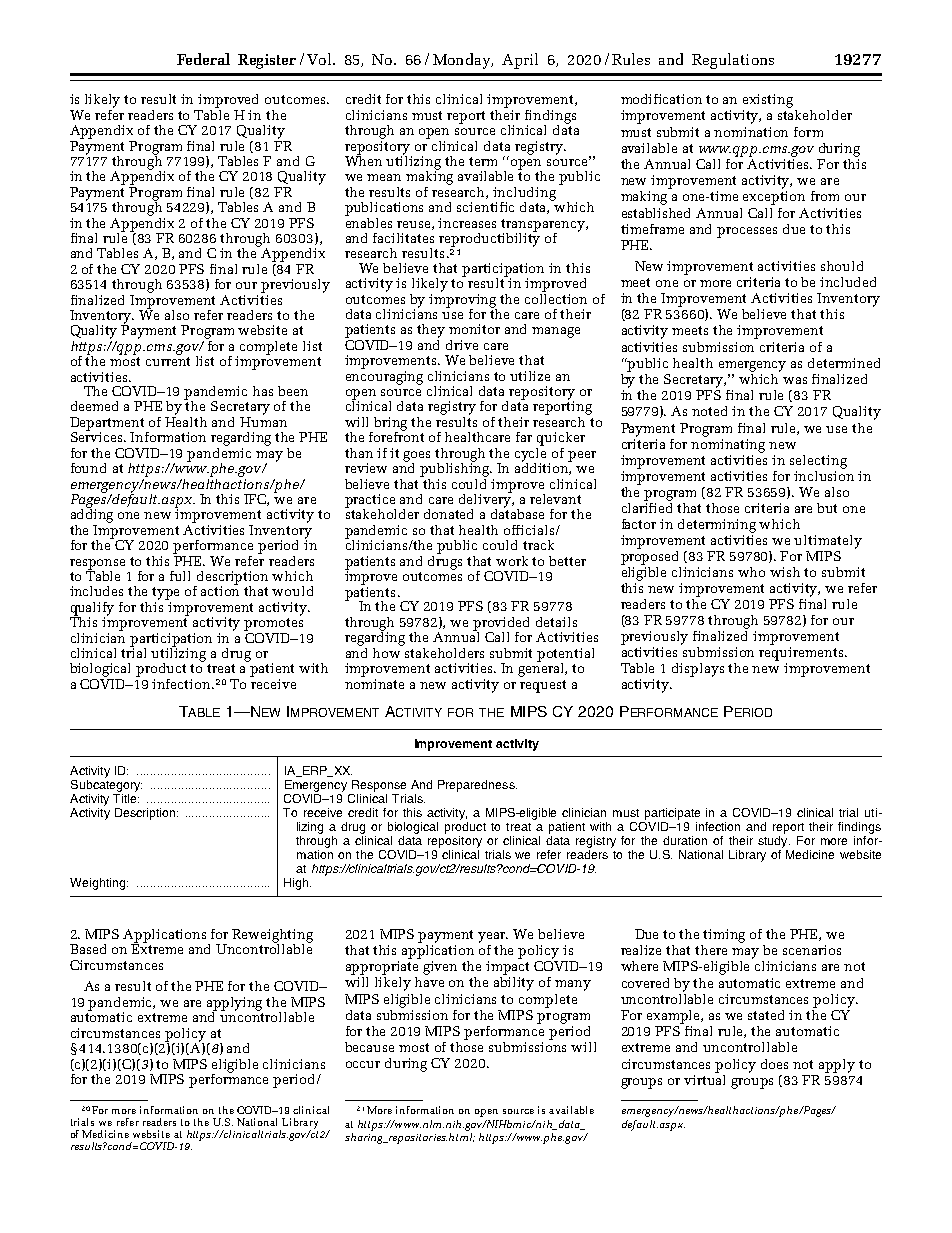 The width and height of the image is (952, 1233). Describe the element at coordinates (462, 61) in the image. I see `Monday` at that location.
